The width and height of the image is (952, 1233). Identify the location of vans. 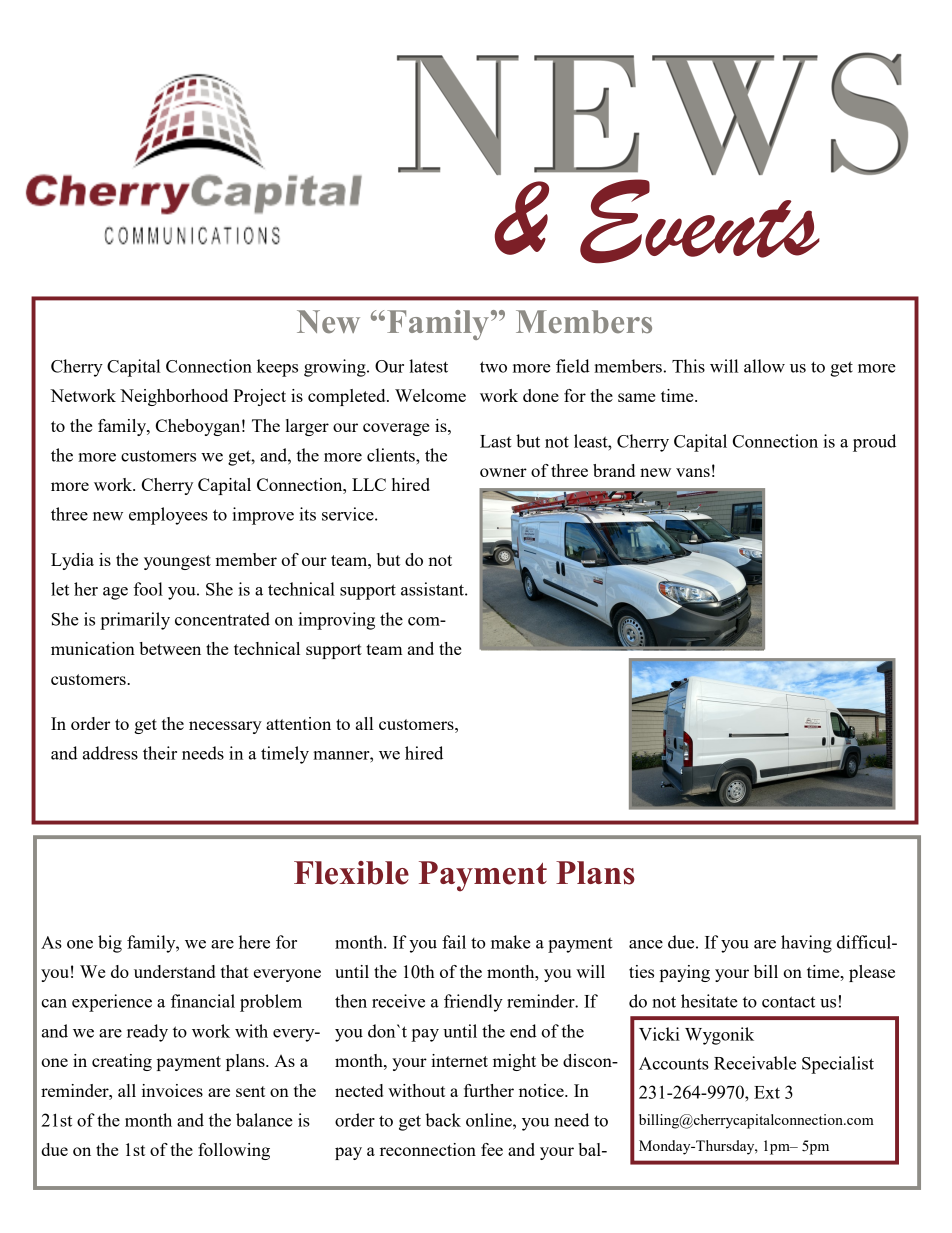
(693, 472).
